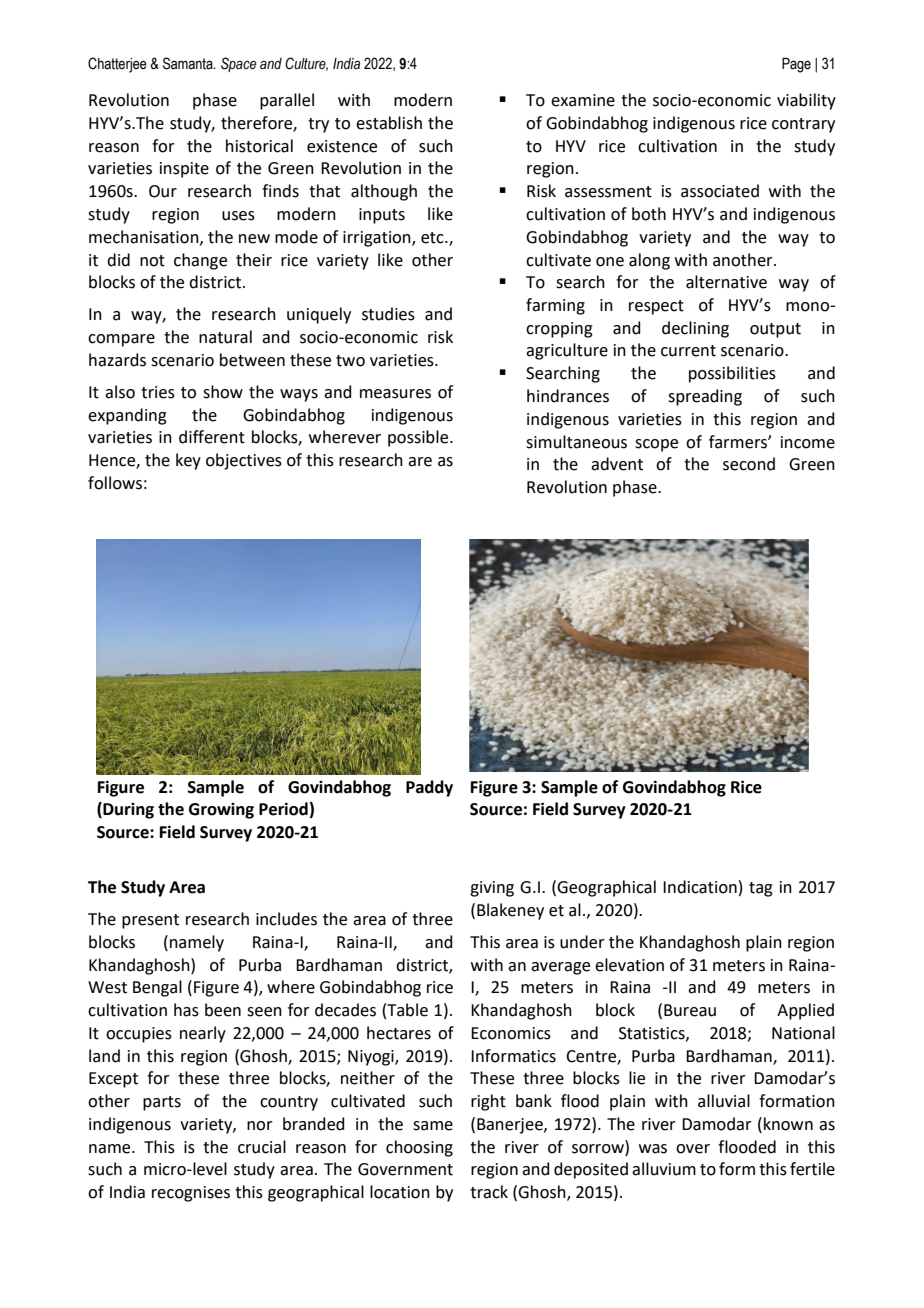  What do you see at coordinates (191, 1194) in the screenshot?
I see `recognises` at bounding box center [191, 1194].
